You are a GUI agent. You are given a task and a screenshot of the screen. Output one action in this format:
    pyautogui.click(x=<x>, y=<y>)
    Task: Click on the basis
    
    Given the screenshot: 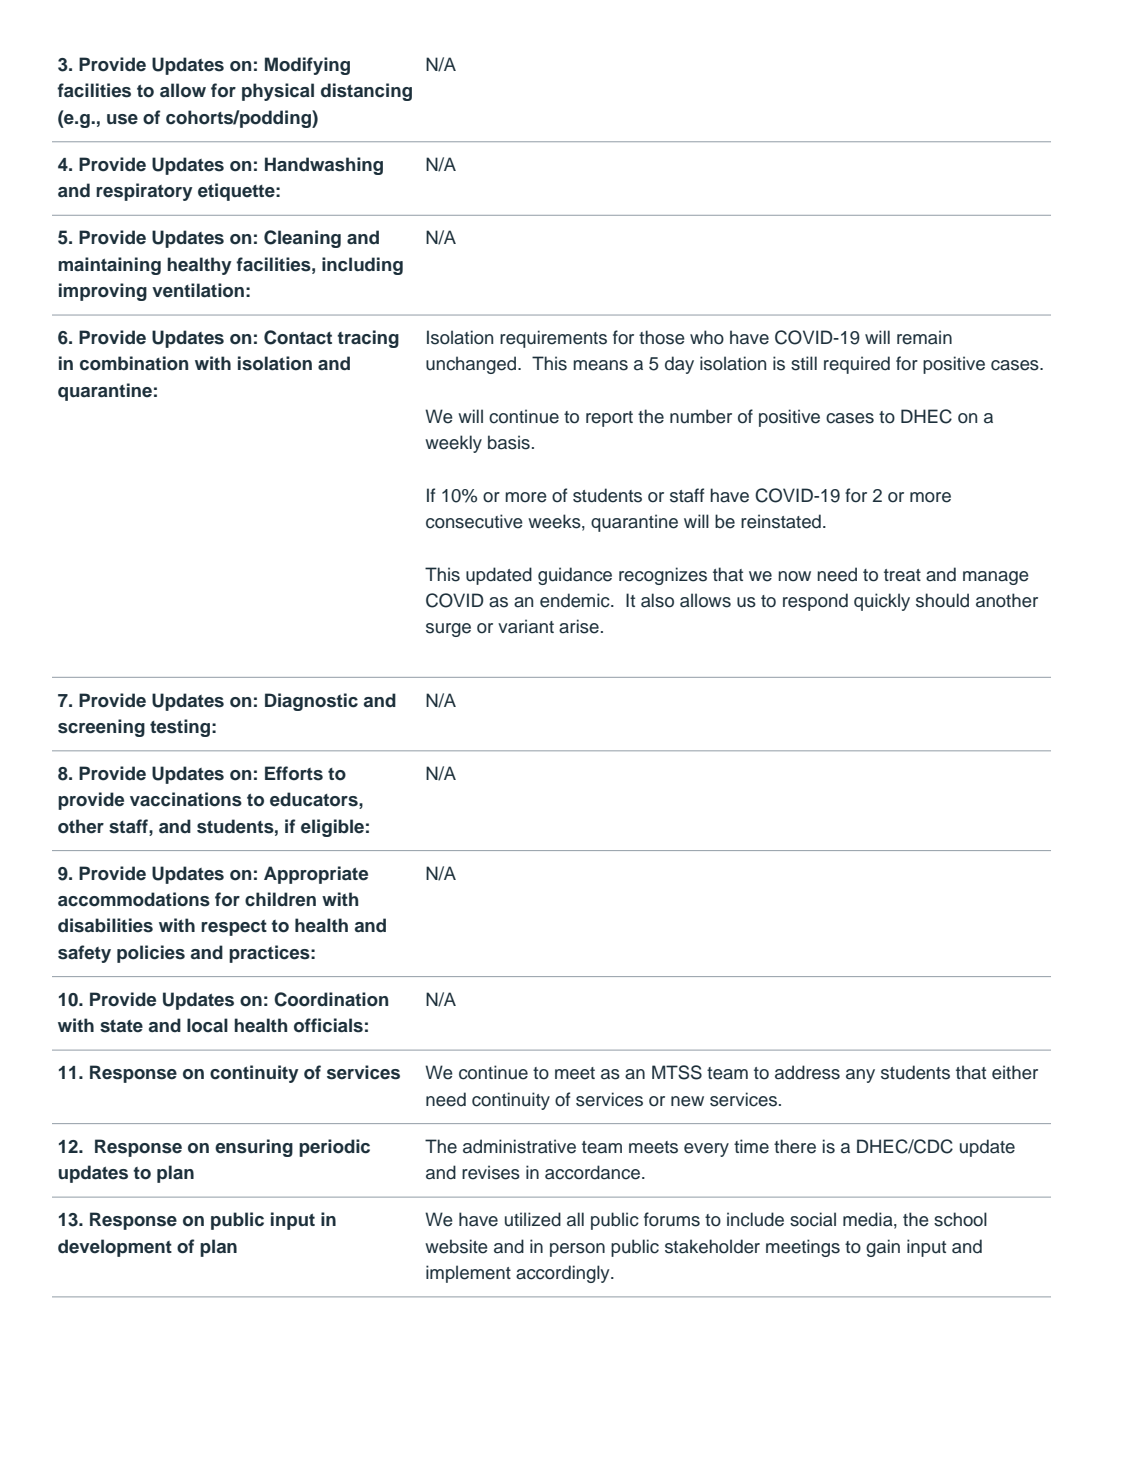 What is the action you would take?
    pyautogui.click(x=509, y=442)
